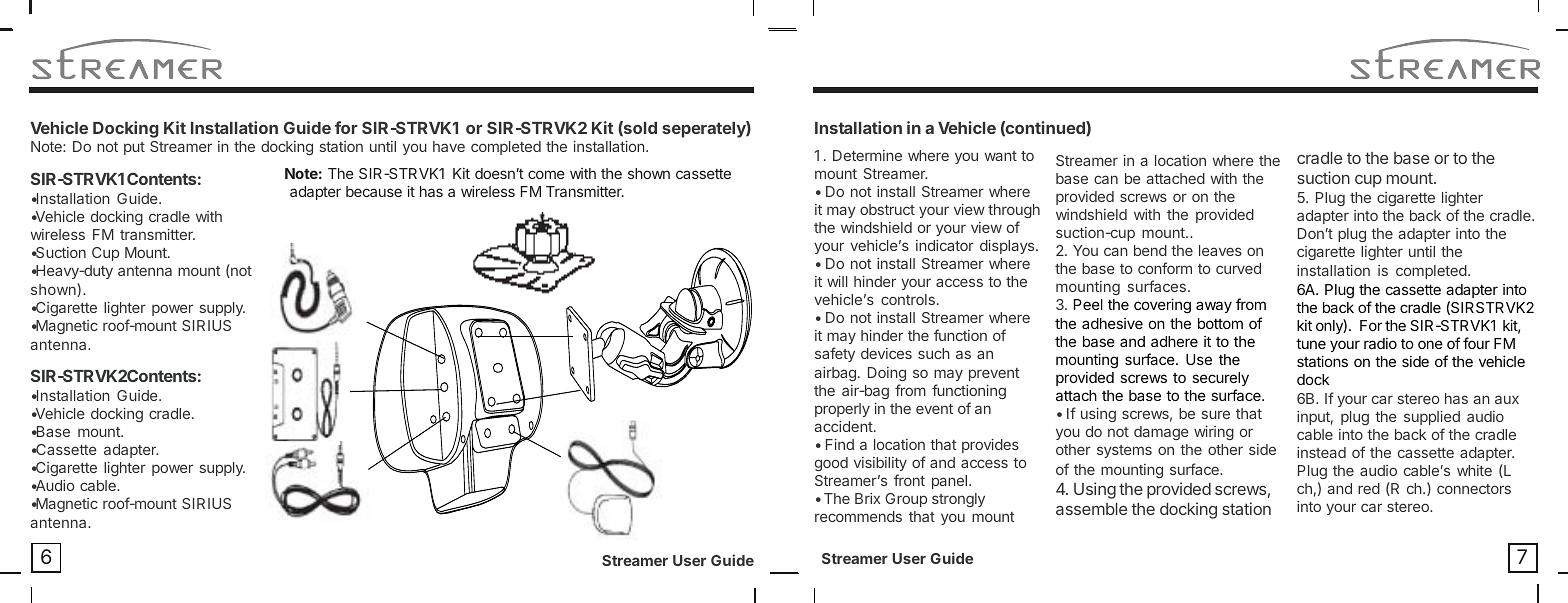  What do you see at coordinates (1432, 418) in the screenshot?
I see `supplied` at bounding box center [1432, 418].
